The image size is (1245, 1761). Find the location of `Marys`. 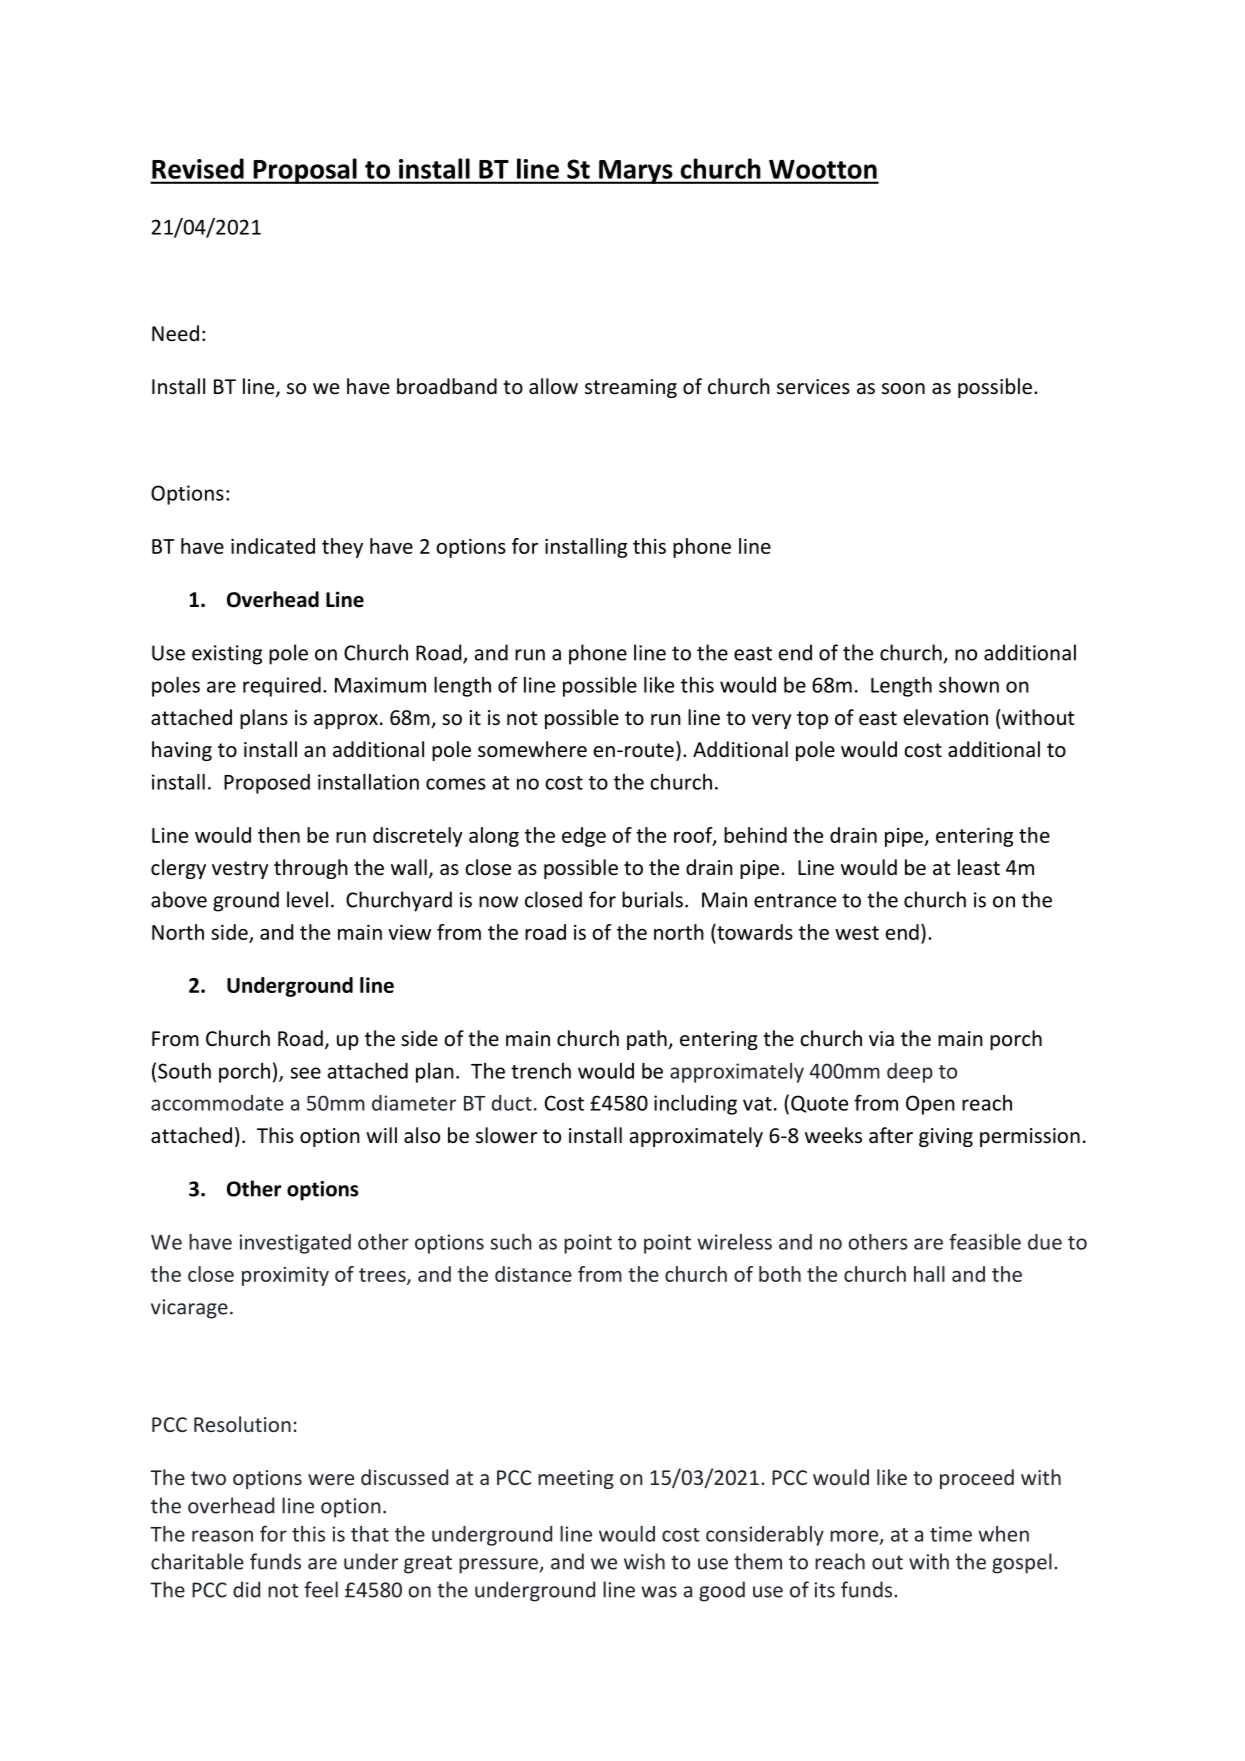

Marys is located at coordinates (636, 172).
